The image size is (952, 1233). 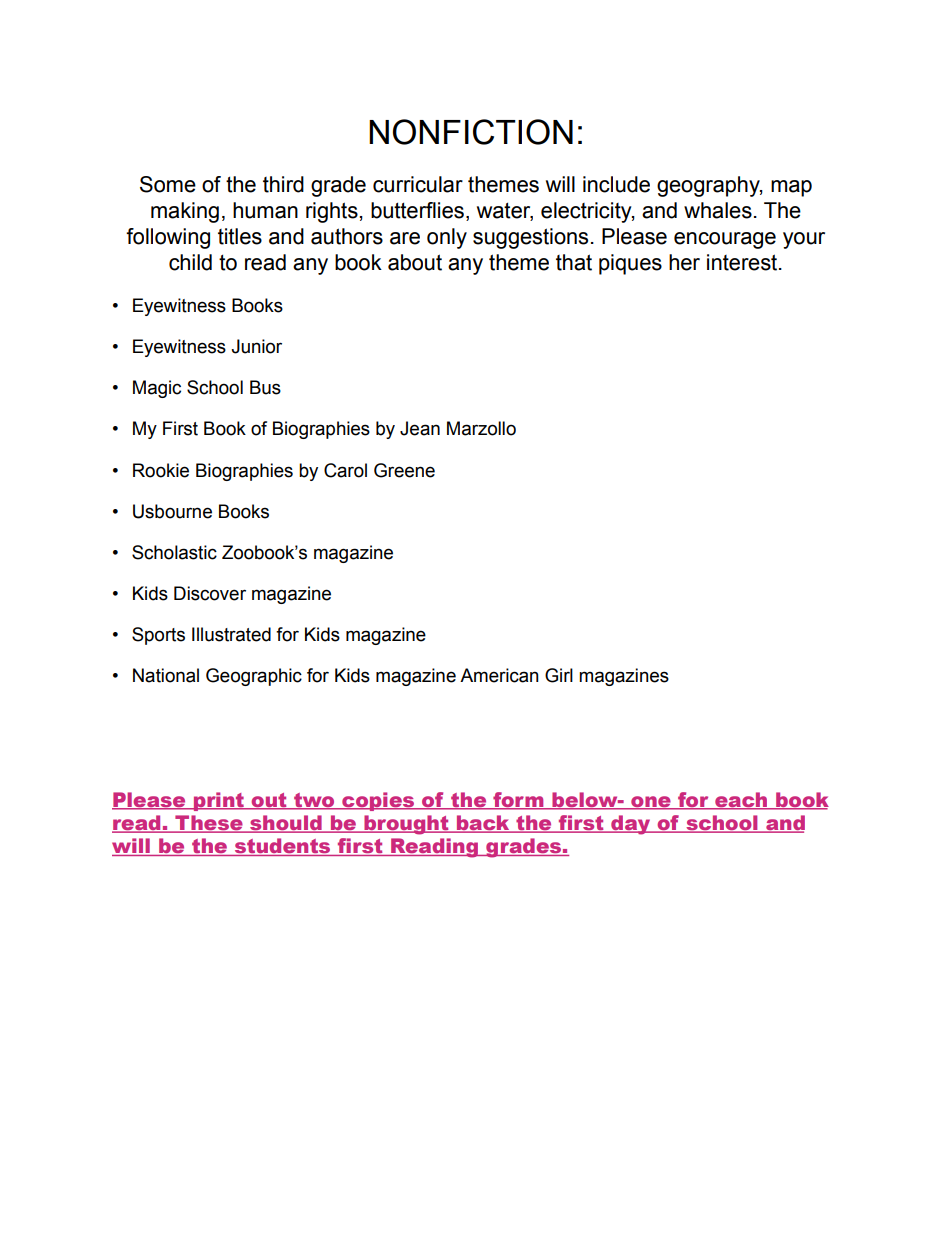 What do you see at coordinates (420, 428) in the screenshot?
I see `Jean` at bounding box center [420, 428].
